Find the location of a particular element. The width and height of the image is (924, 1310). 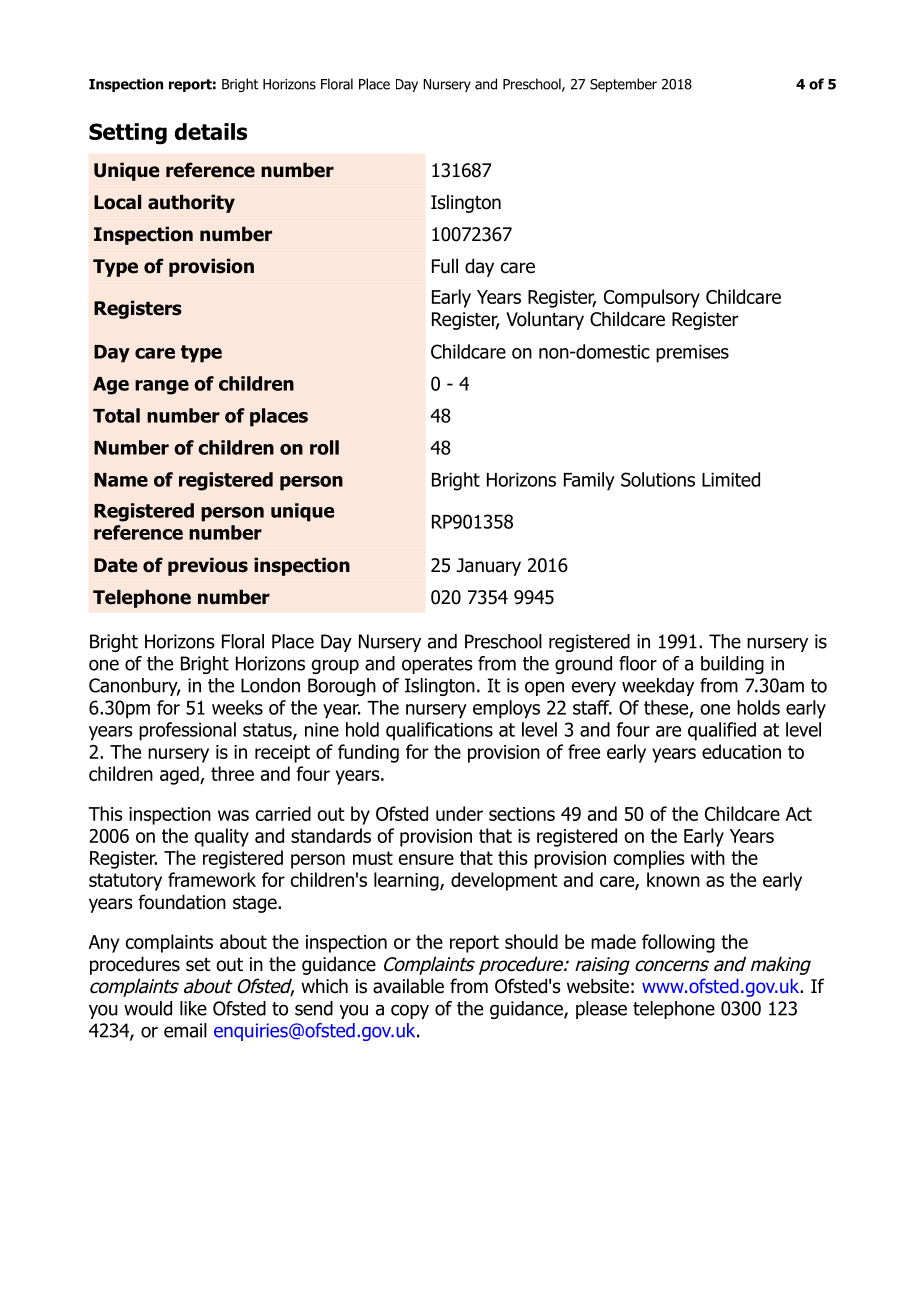

range is located at coordinates (162, 387).
